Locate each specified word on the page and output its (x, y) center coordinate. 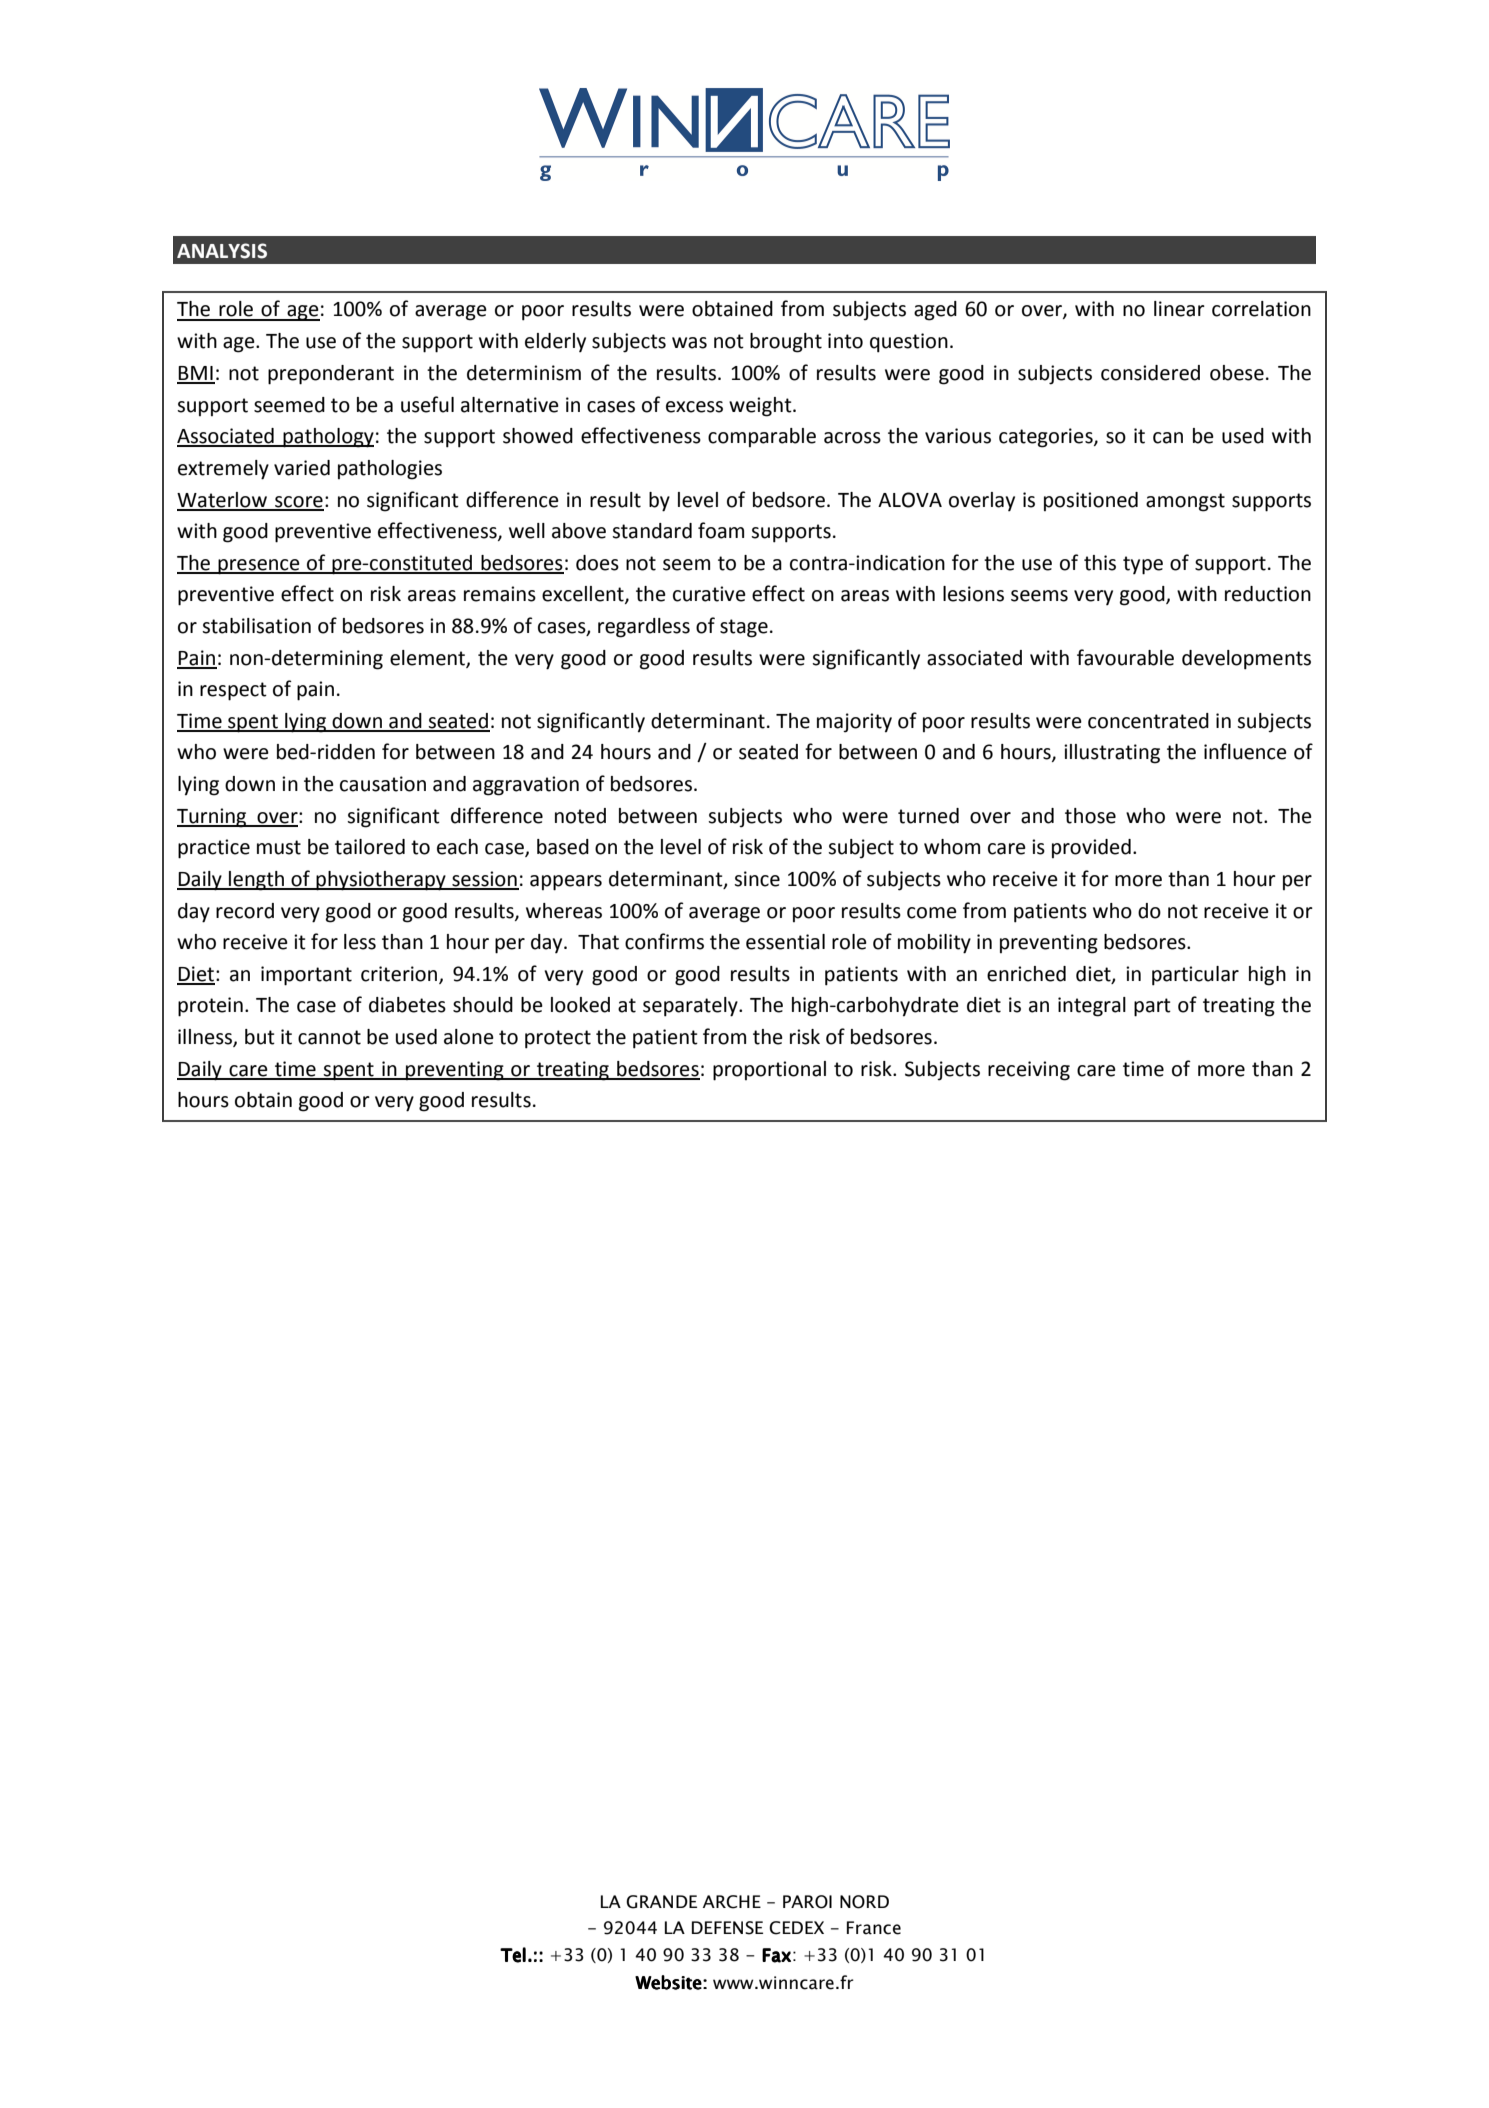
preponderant (331, 375)
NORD (864, 1902)
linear (1179, 309)
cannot (329, 1037)
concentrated (1148, 721)
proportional (769, 1071)
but (260, 1037)
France (874, 1928)
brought (786, 343)
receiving (1029, 1071)
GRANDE (661, 1902)
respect (233, 691)
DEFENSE (727, 1928)
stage (744, 628)
